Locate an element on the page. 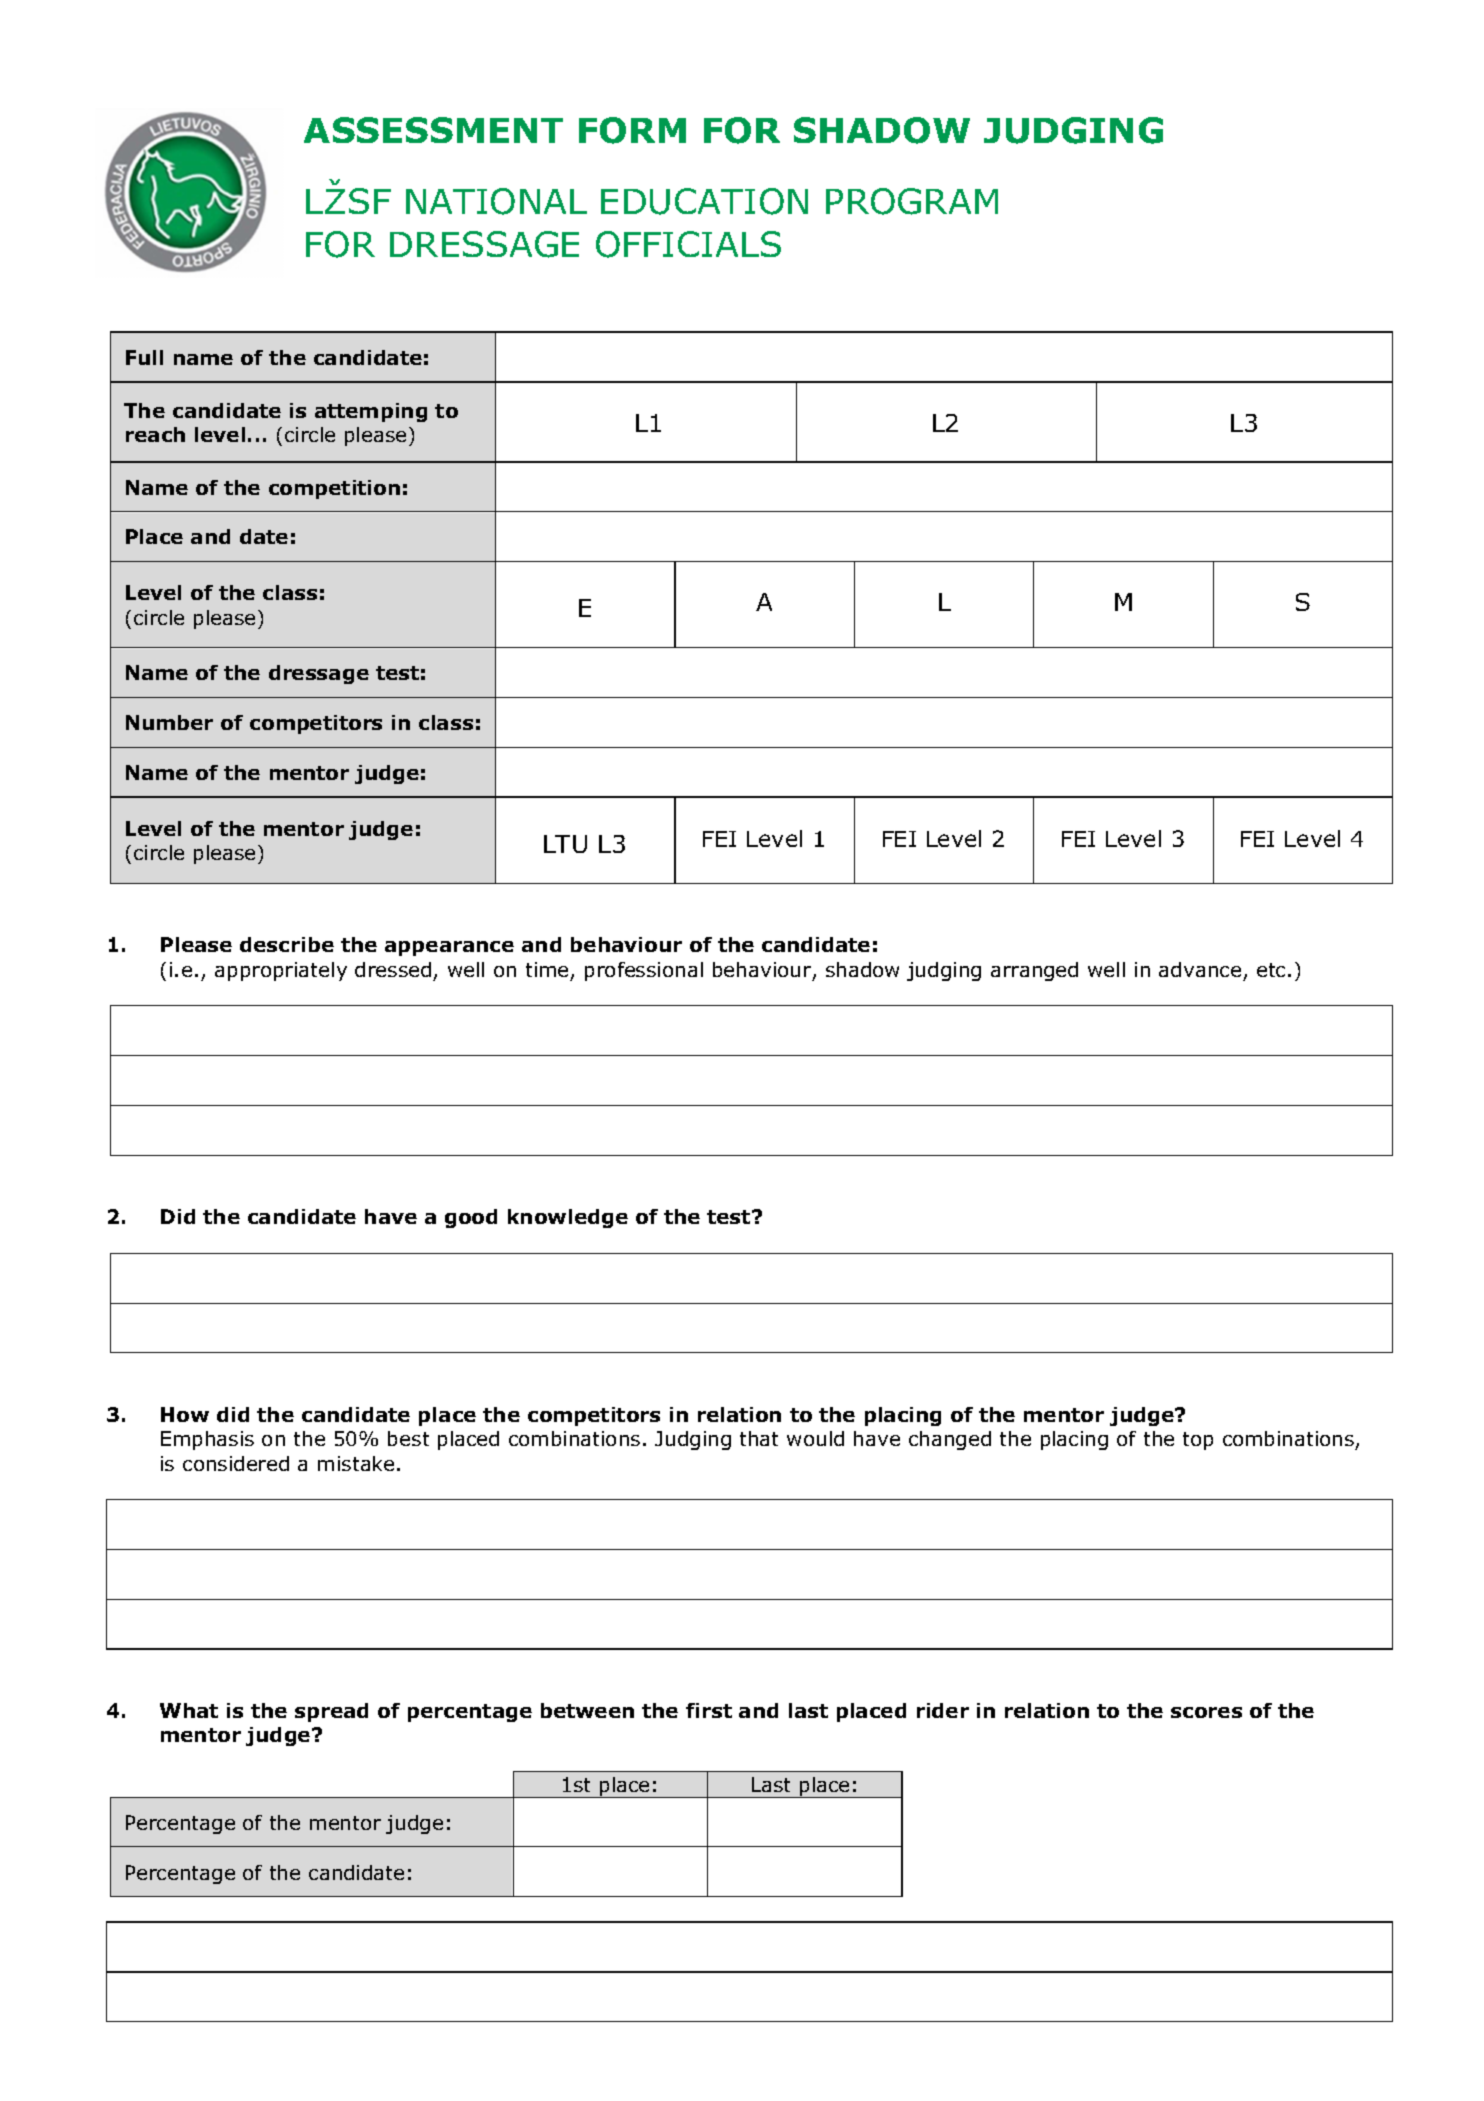  PROGRAM is located at coordinates (912, 201).
